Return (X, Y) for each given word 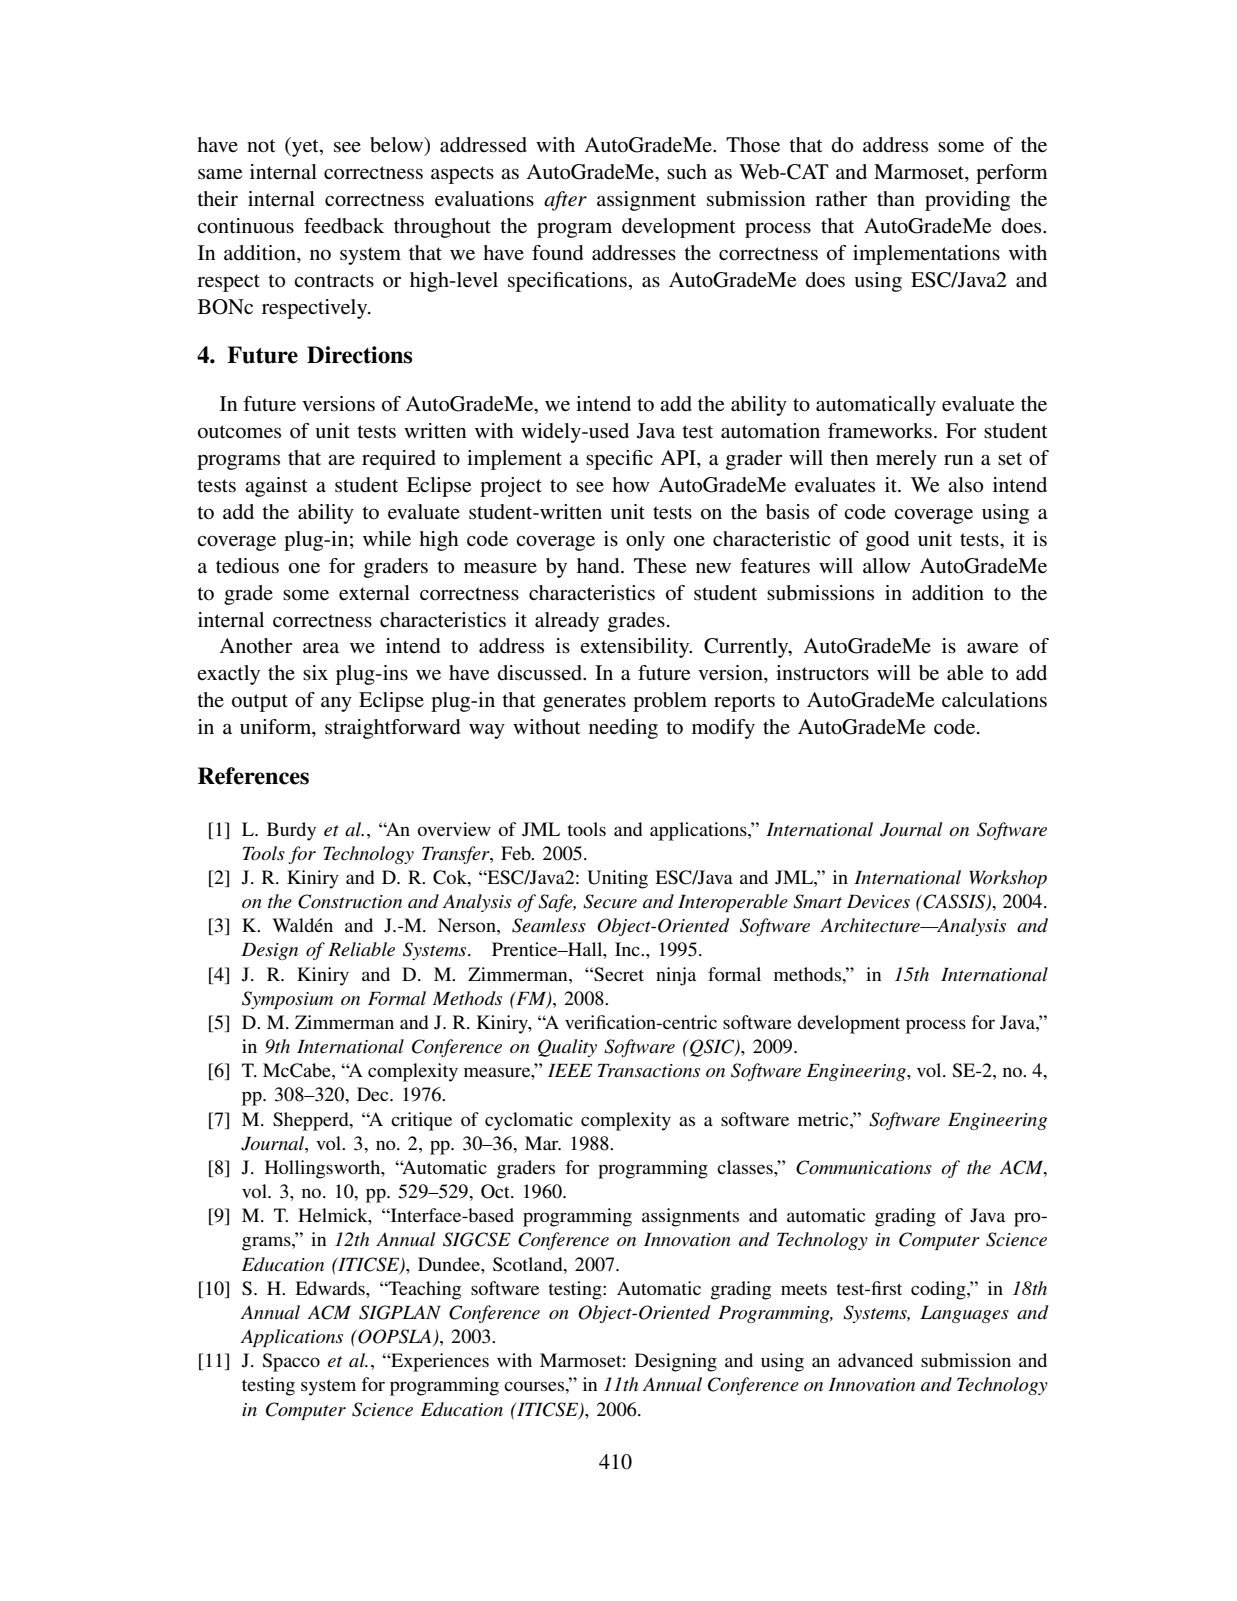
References (253, 776)
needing (623, 729)
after (565, 201)
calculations (994, 700)
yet (305, 147)
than (896, 198)
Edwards (331, 1288)
